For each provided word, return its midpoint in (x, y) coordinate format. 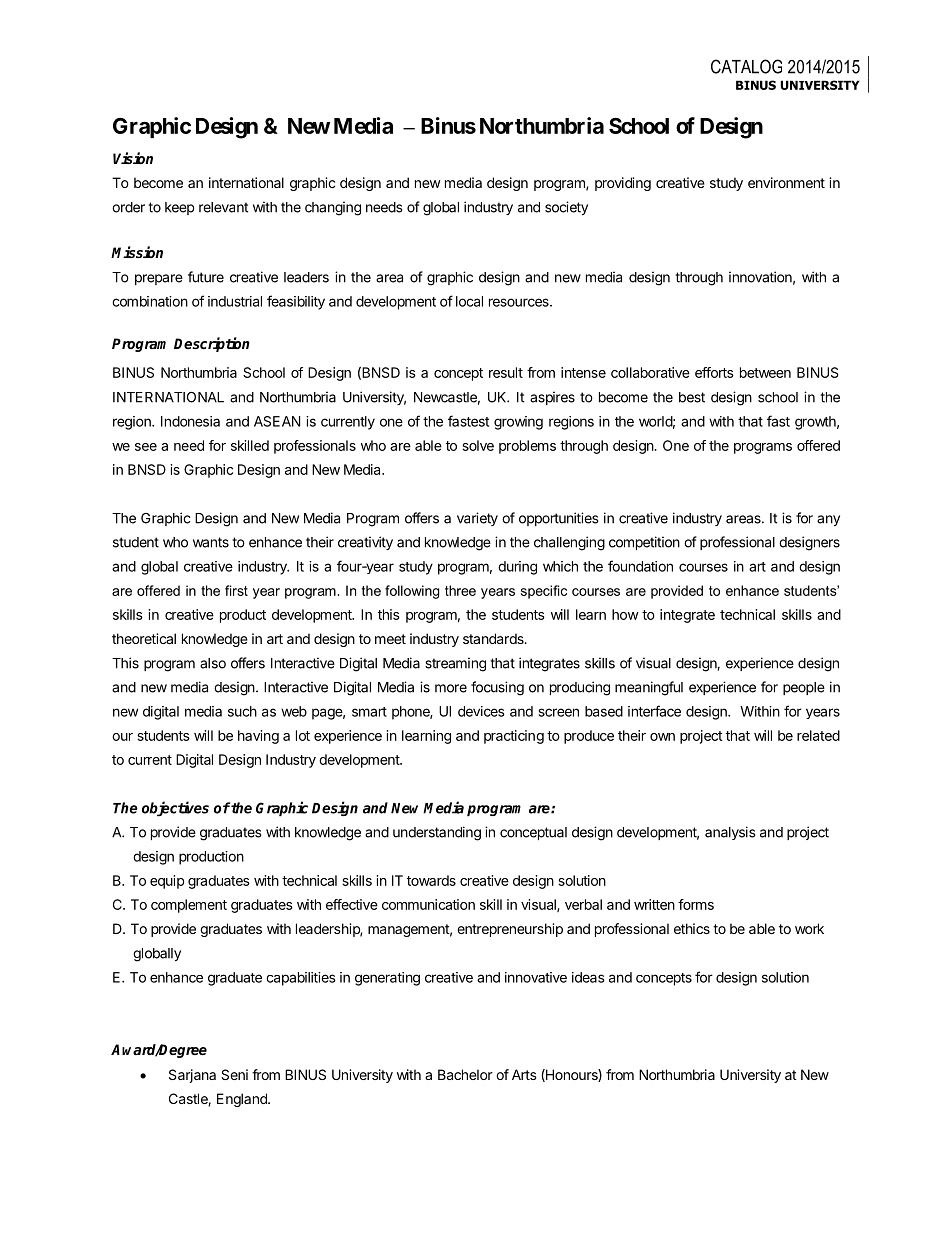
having (258, 737)
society (566, 208)
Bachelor (465, 1074)
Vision (133, 158)
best (692, 397)
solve (478, 445)
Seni (234, 1074)
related (818, 735)
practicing (514, 737)
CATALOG (746, 66)
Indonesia (190, 421)
